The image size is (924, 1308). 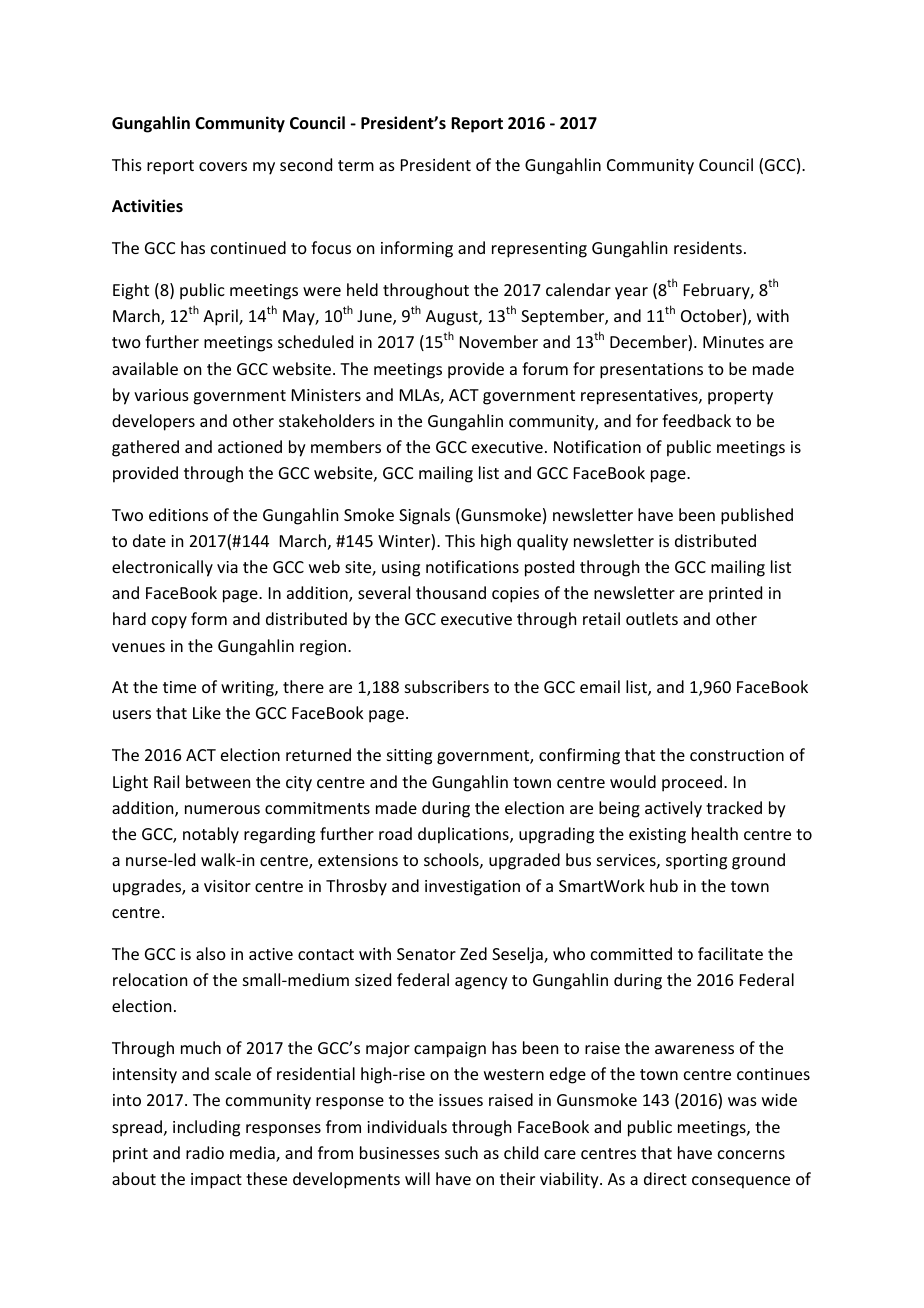 What do you see at coordinates (346, 446) in the document?
I see `members` at bounding box center [346, 446].
